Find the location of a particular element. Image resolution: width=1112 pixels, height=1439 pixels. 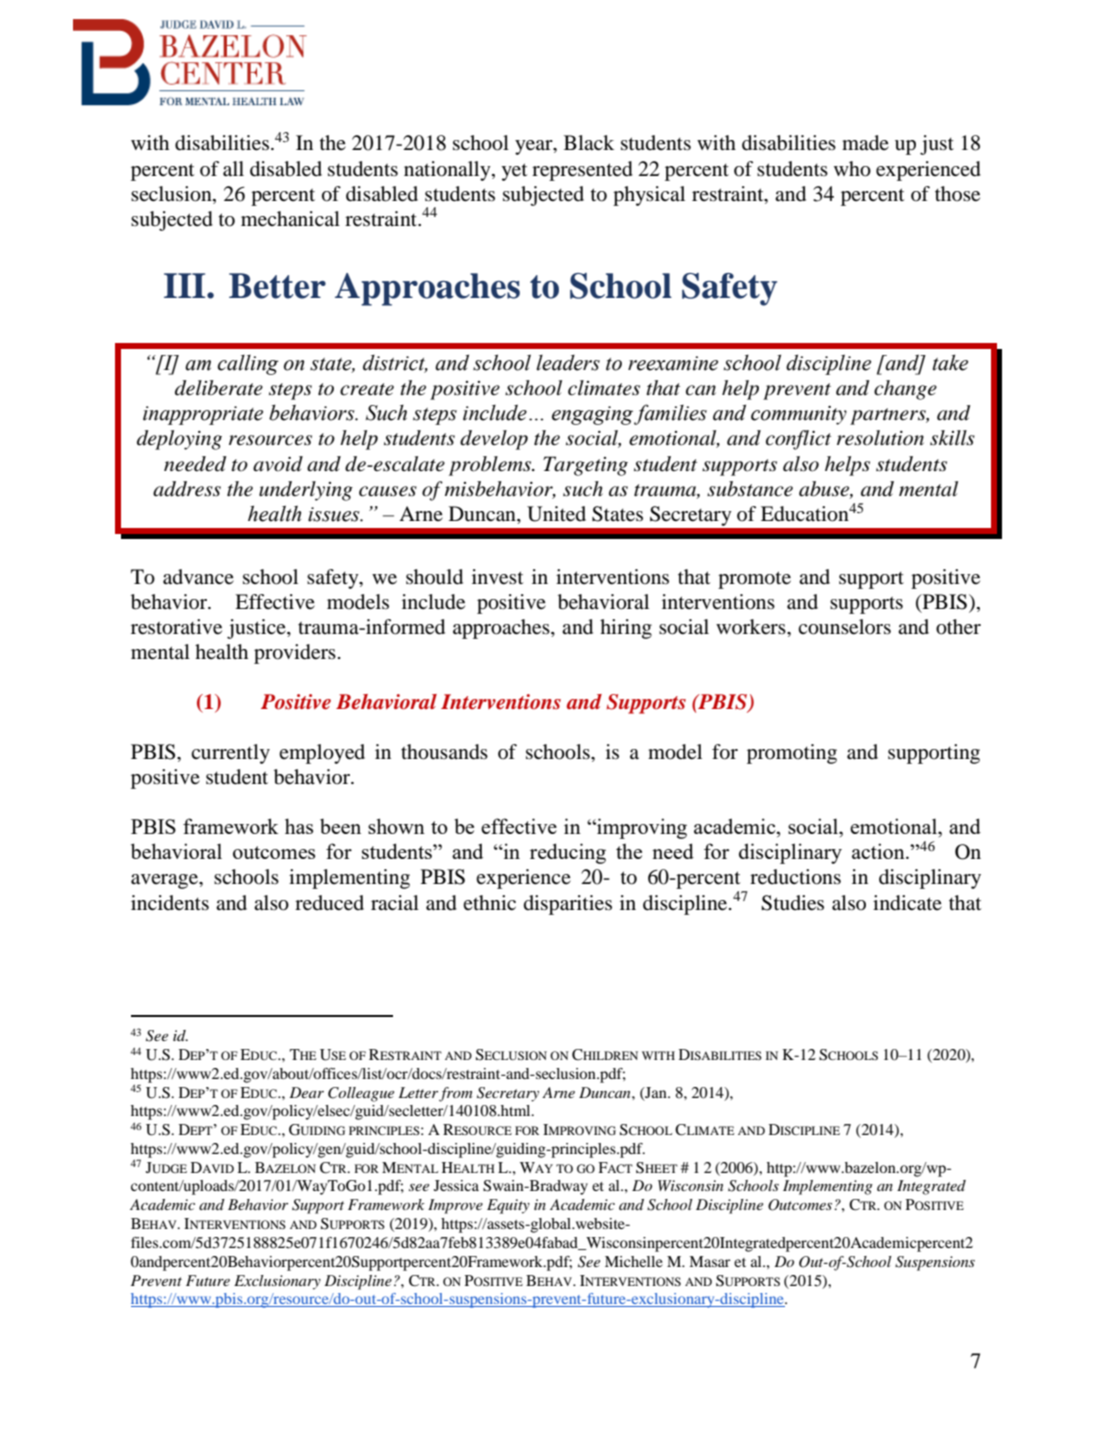

who is located at coordinates (852, 169).
